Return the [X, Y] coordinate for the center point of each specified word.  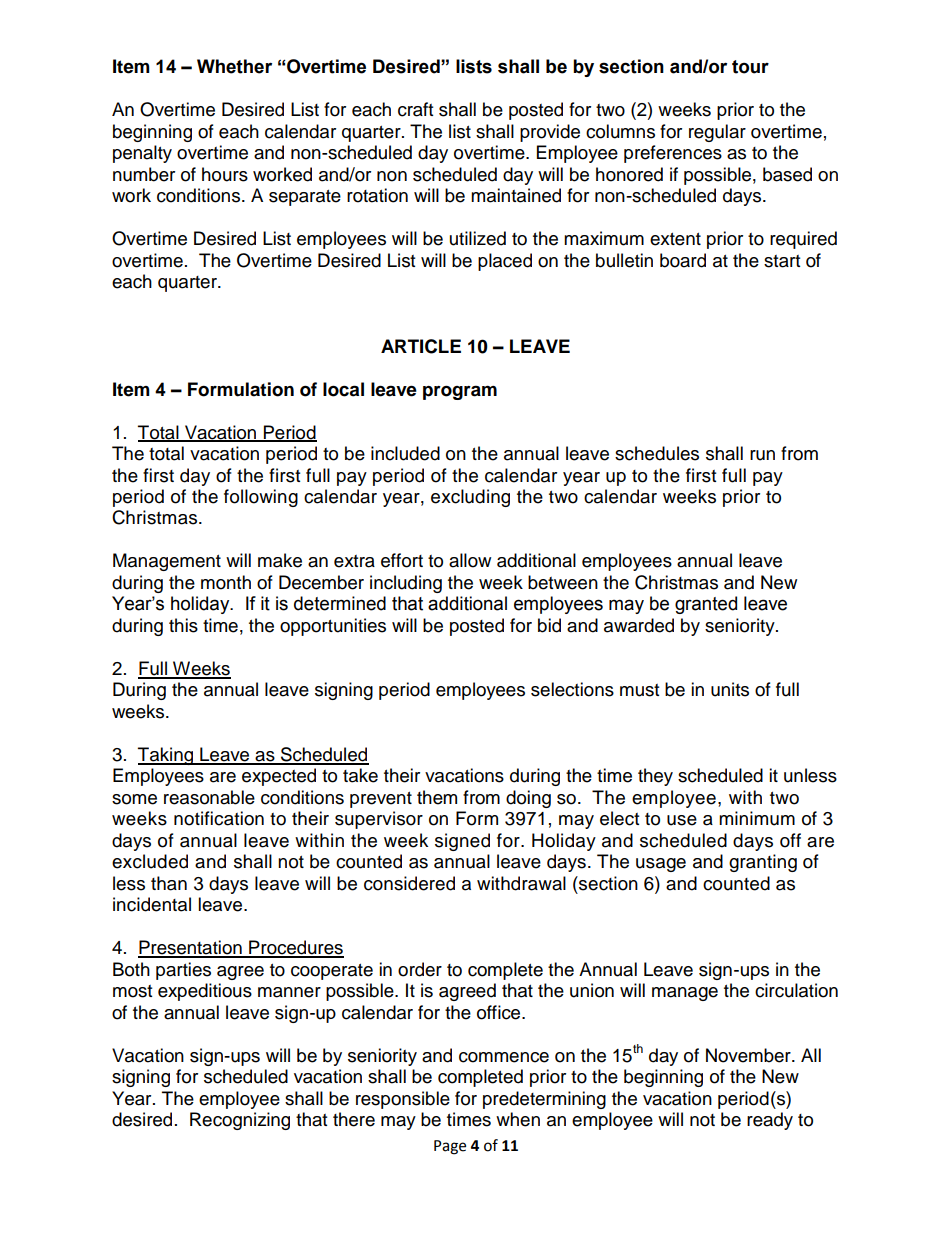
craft [415, 109]
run [762, 455]
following [261, 498]
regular [717, 133]
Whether [234, 66]
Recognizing [240, 1121]
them [437, 797]
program [460, 392]
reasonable [209, 797]
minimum [757, 818]
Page [450, 1147]
